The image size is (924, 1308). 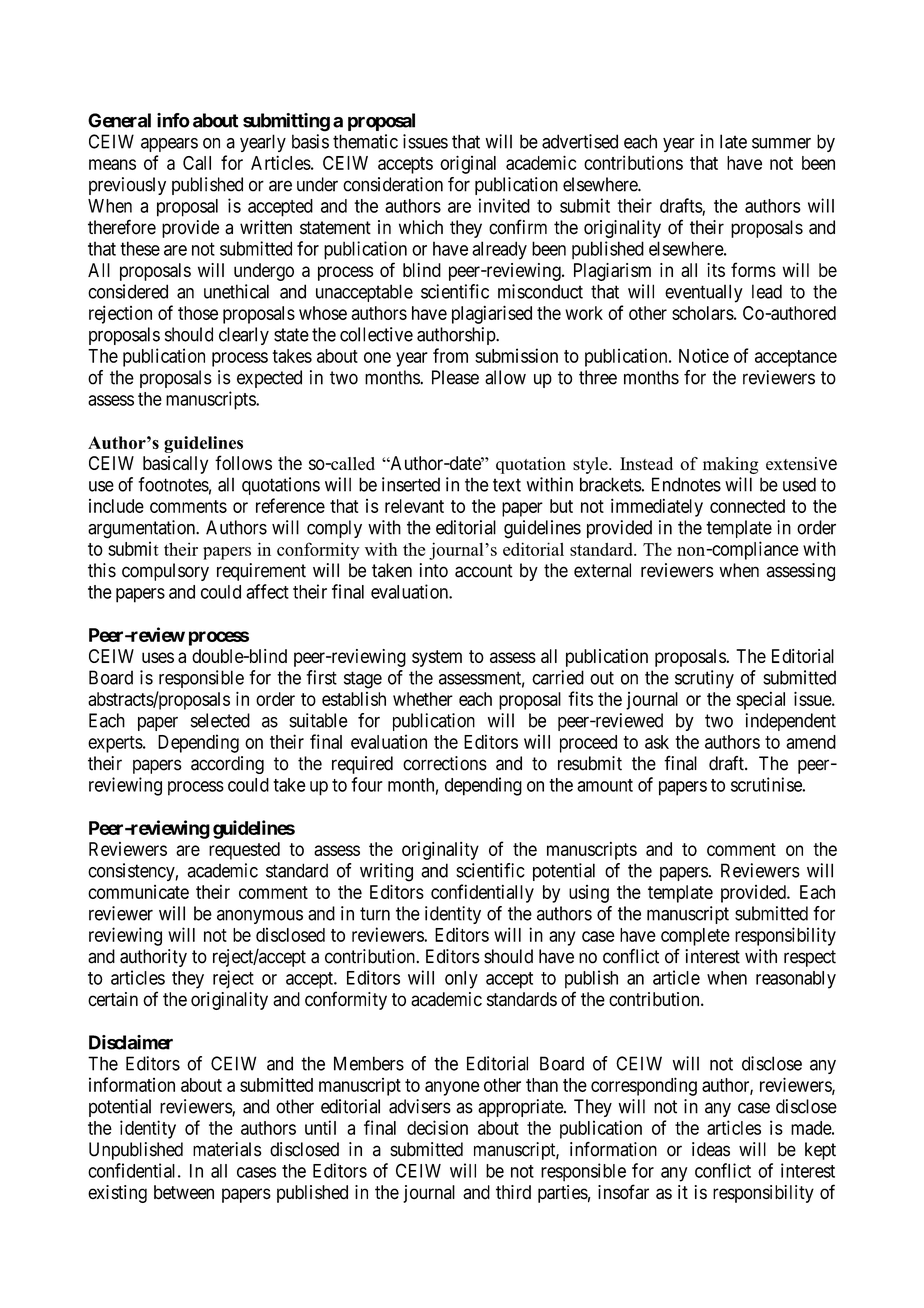 I want to click on consideration, so click(x=393, y=184).
